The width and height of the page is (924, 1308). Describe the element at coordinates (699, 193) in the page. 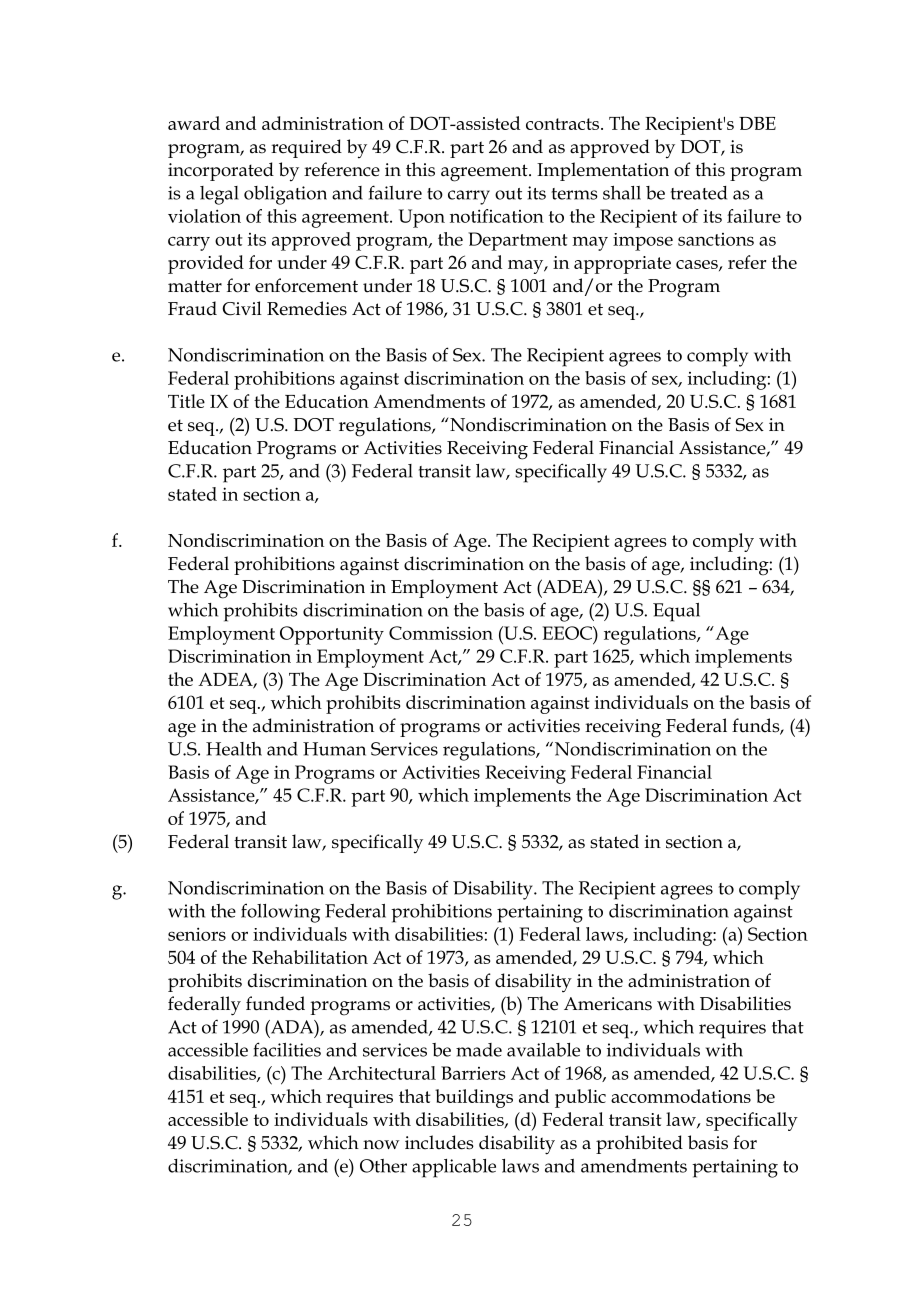

I see `treated` at that location.
